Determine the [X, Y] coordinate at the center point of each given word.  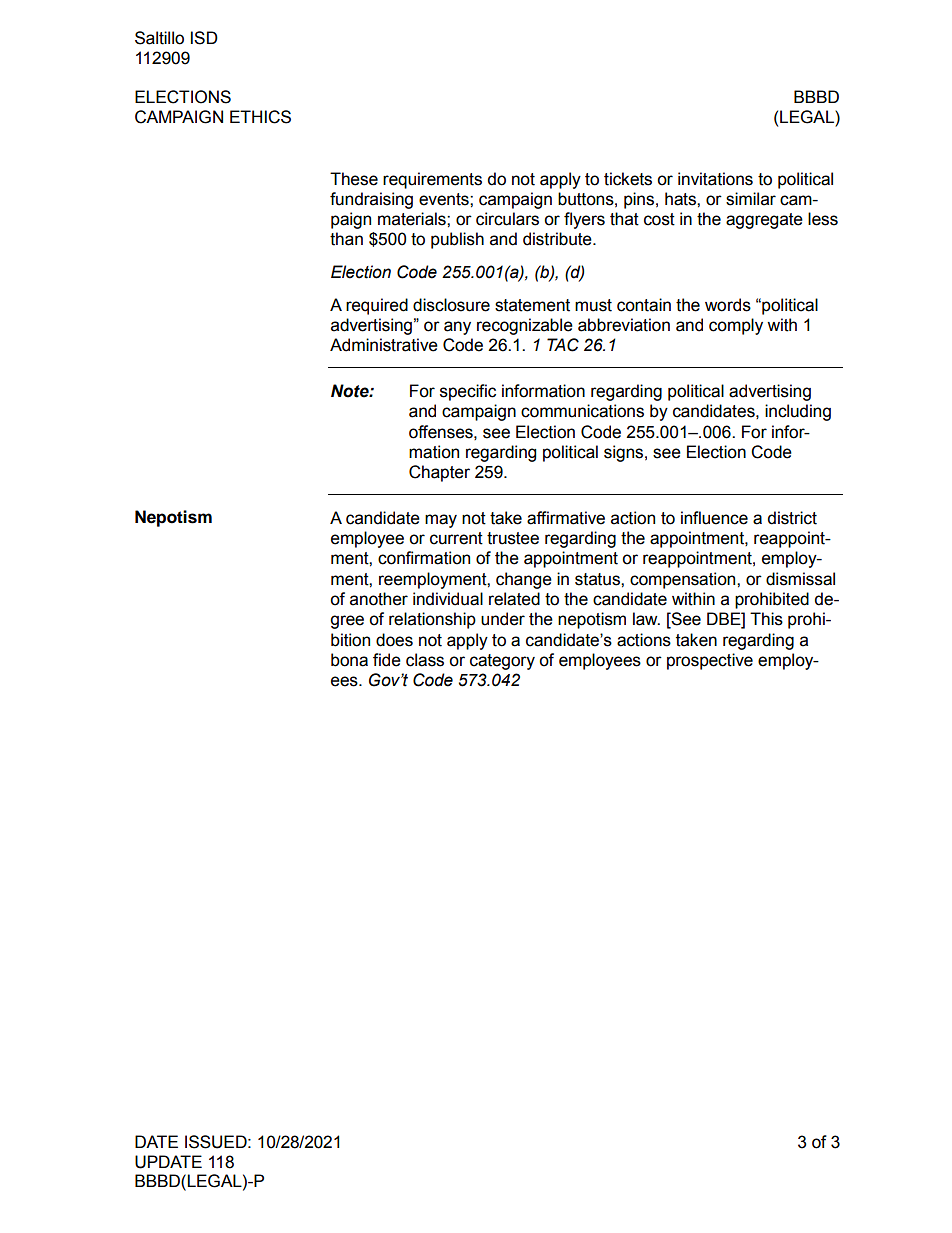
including [798, 412]
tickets [628, 179]
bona [349, 660]
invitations [715, 179]
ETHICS [260, 117]
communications [582, 411]
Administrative [384, 345]
